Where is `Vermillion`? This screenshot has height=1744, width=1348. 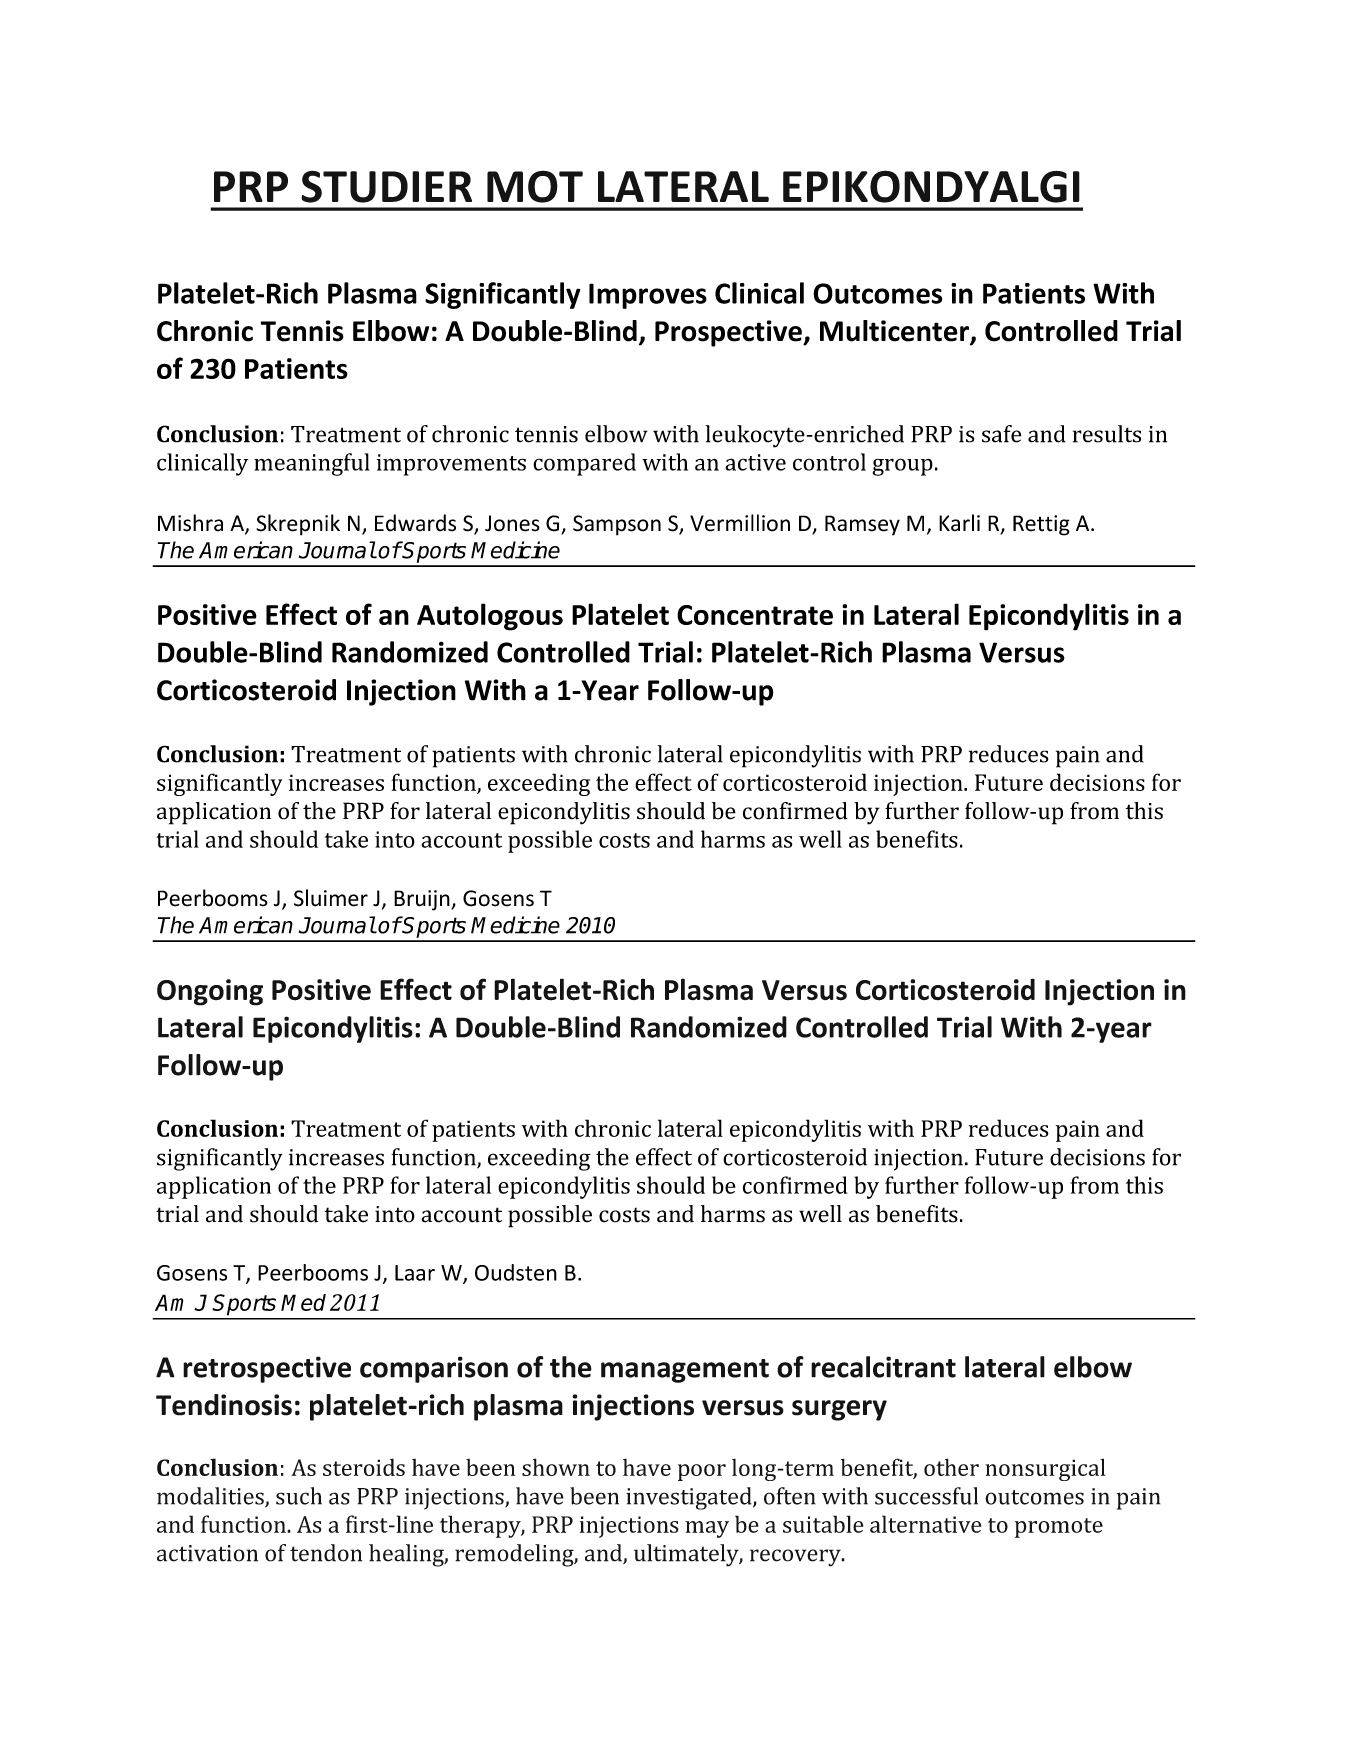
Vermillion is located at coordinates (740, 523).
